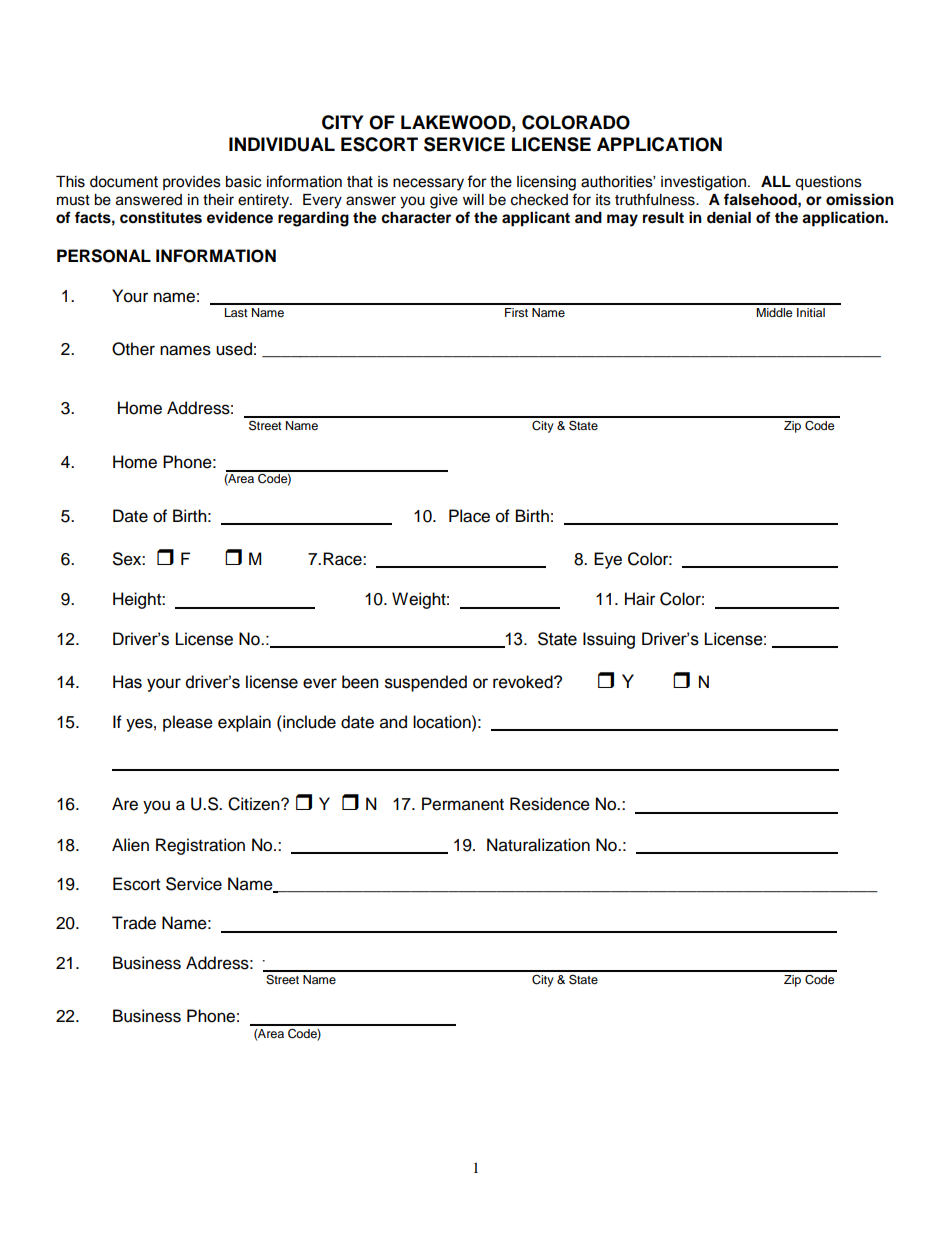 This screenshot has height=1233, width=952. What do you see at coordinates (469, 516) in the screenshot?
I see `Place` at bounding box center [469, 516].
